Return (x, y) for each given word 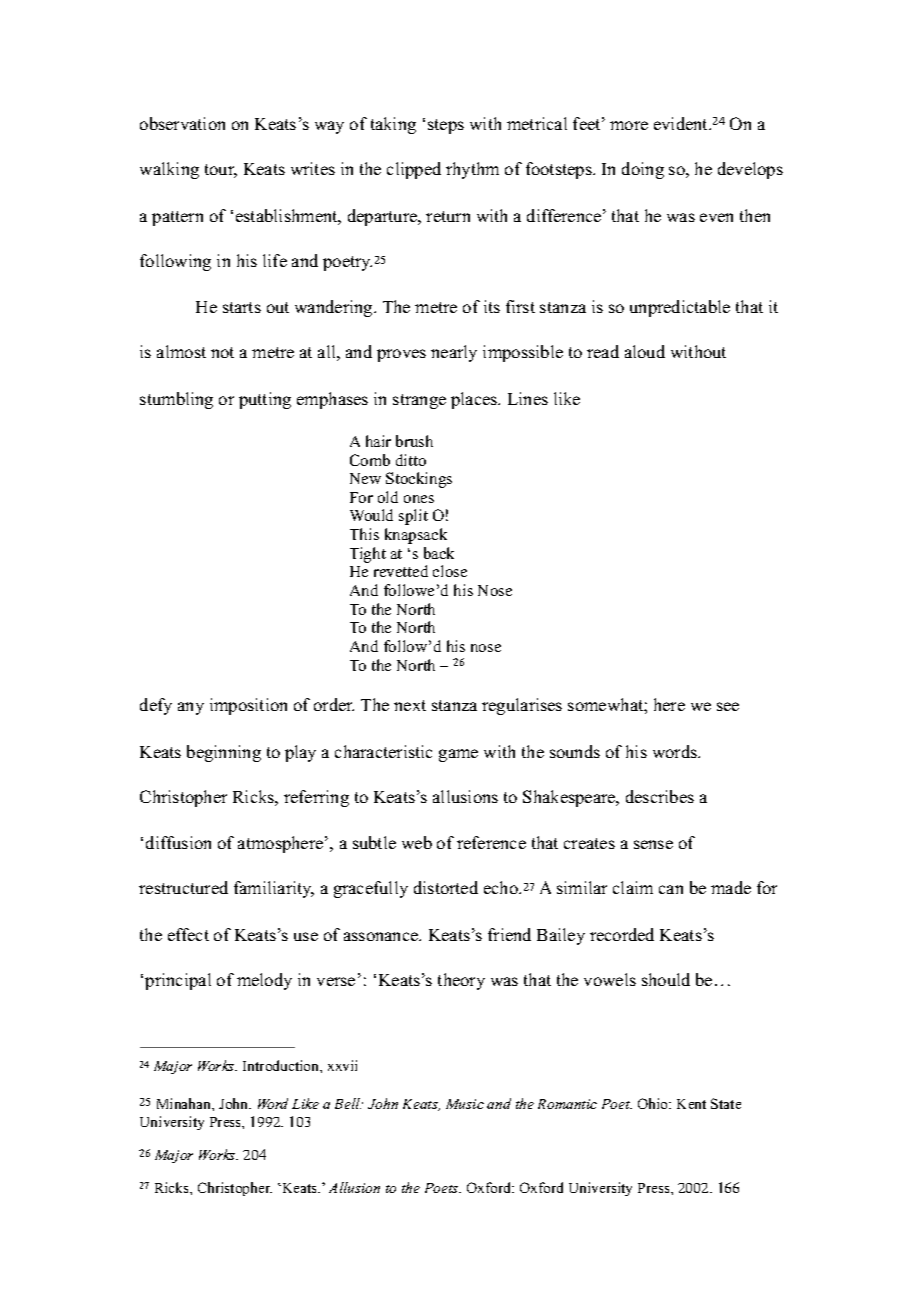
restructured (183, 887)
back (439, 553)
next (410, 705)
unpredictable (680, 308)
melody (264, 981)
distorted (446, 887)
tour (221, 171)
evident (682, 123)
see (728, 706)
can (671, 889)
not (222, 352)
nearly (454, 353)
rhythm (472, 170)
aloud (645, 351)
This (364, 534)
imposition (248, 706)
